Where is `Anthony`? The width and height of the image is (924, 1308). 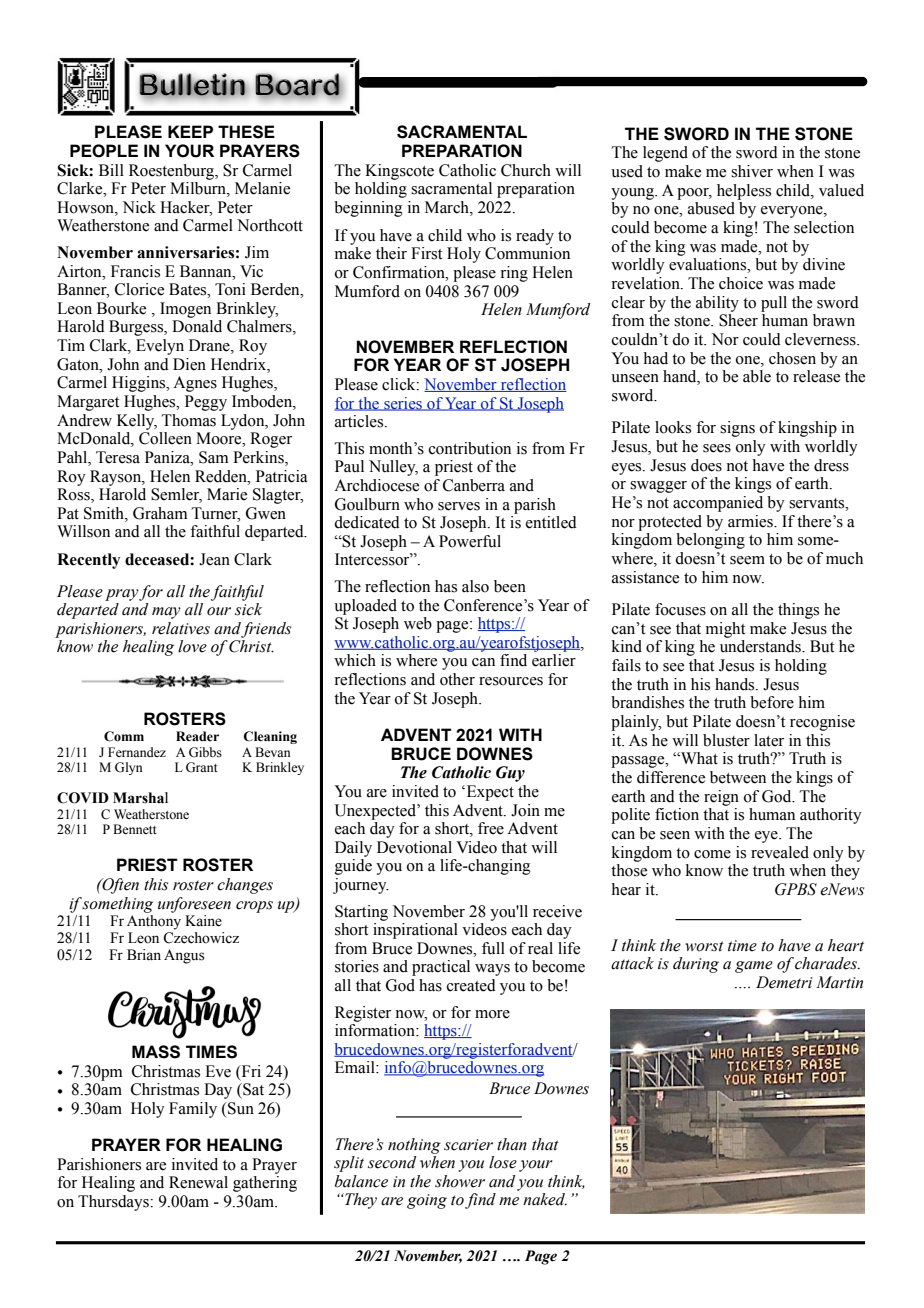
Anthony is located at coordinates (154, 922).
